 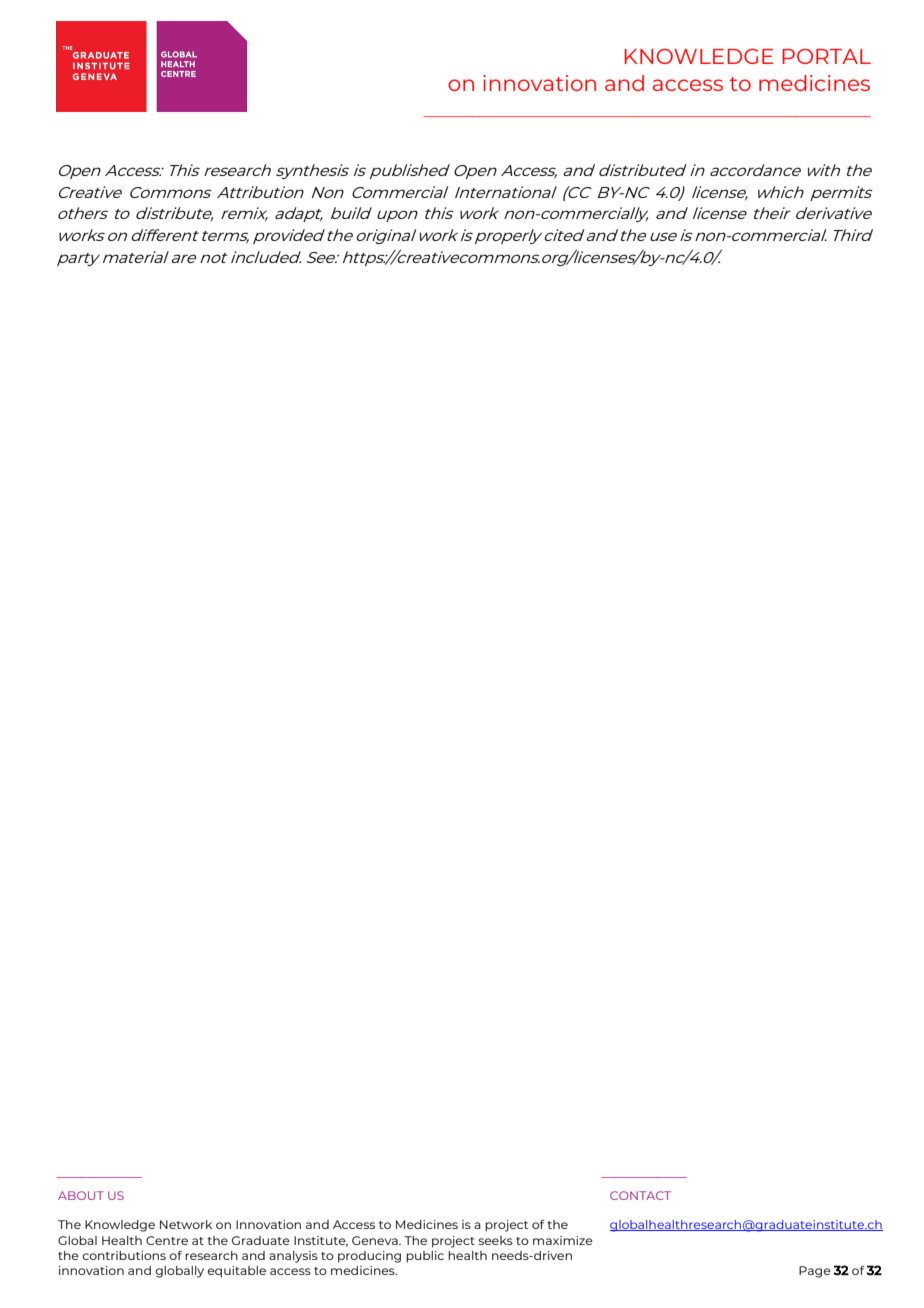 I want to click on analysis, so click(x=293, y=1257).
